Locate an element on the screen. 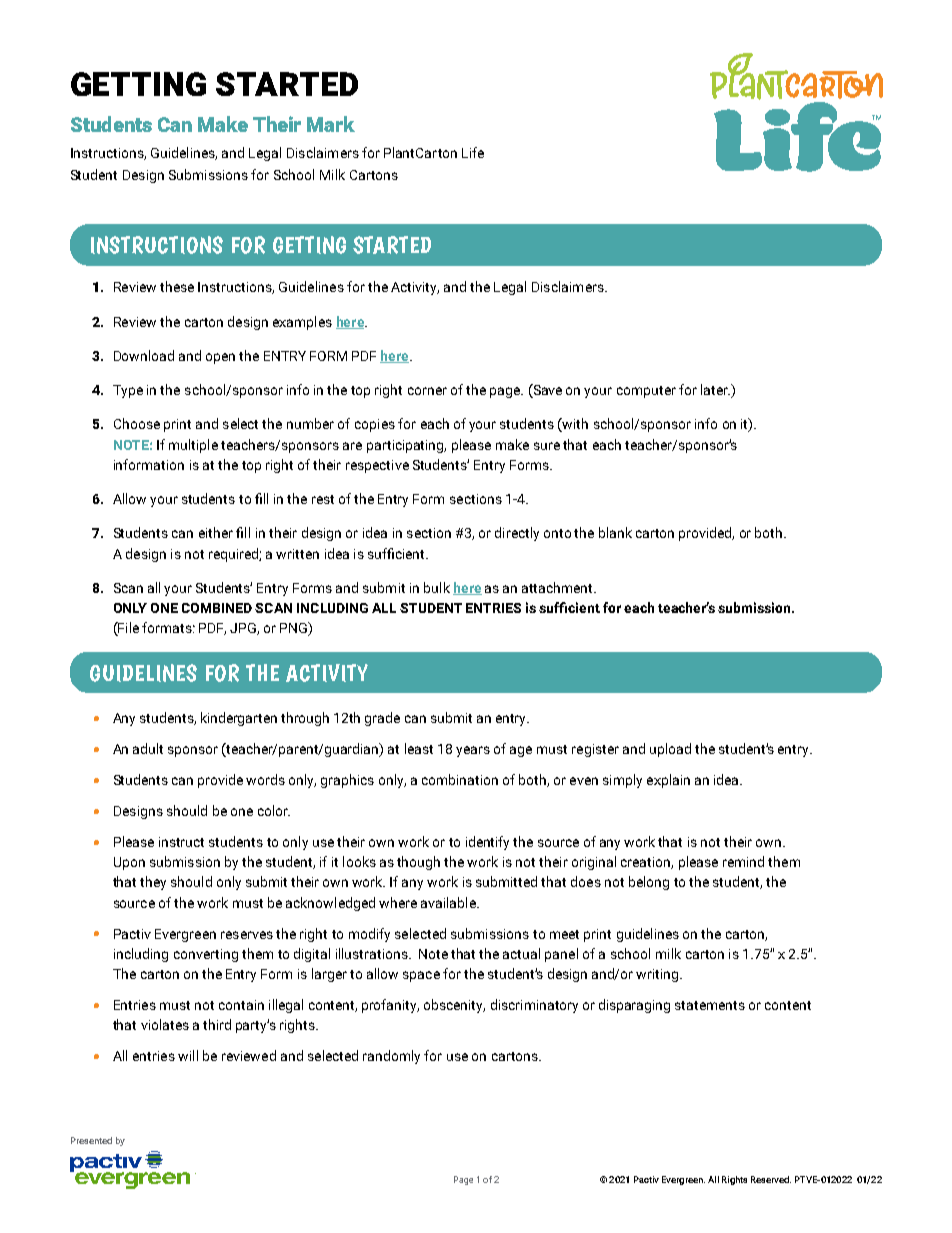 The height and width of the screenshot is (1233, 952). computer is located at coordinates (646, 392).
